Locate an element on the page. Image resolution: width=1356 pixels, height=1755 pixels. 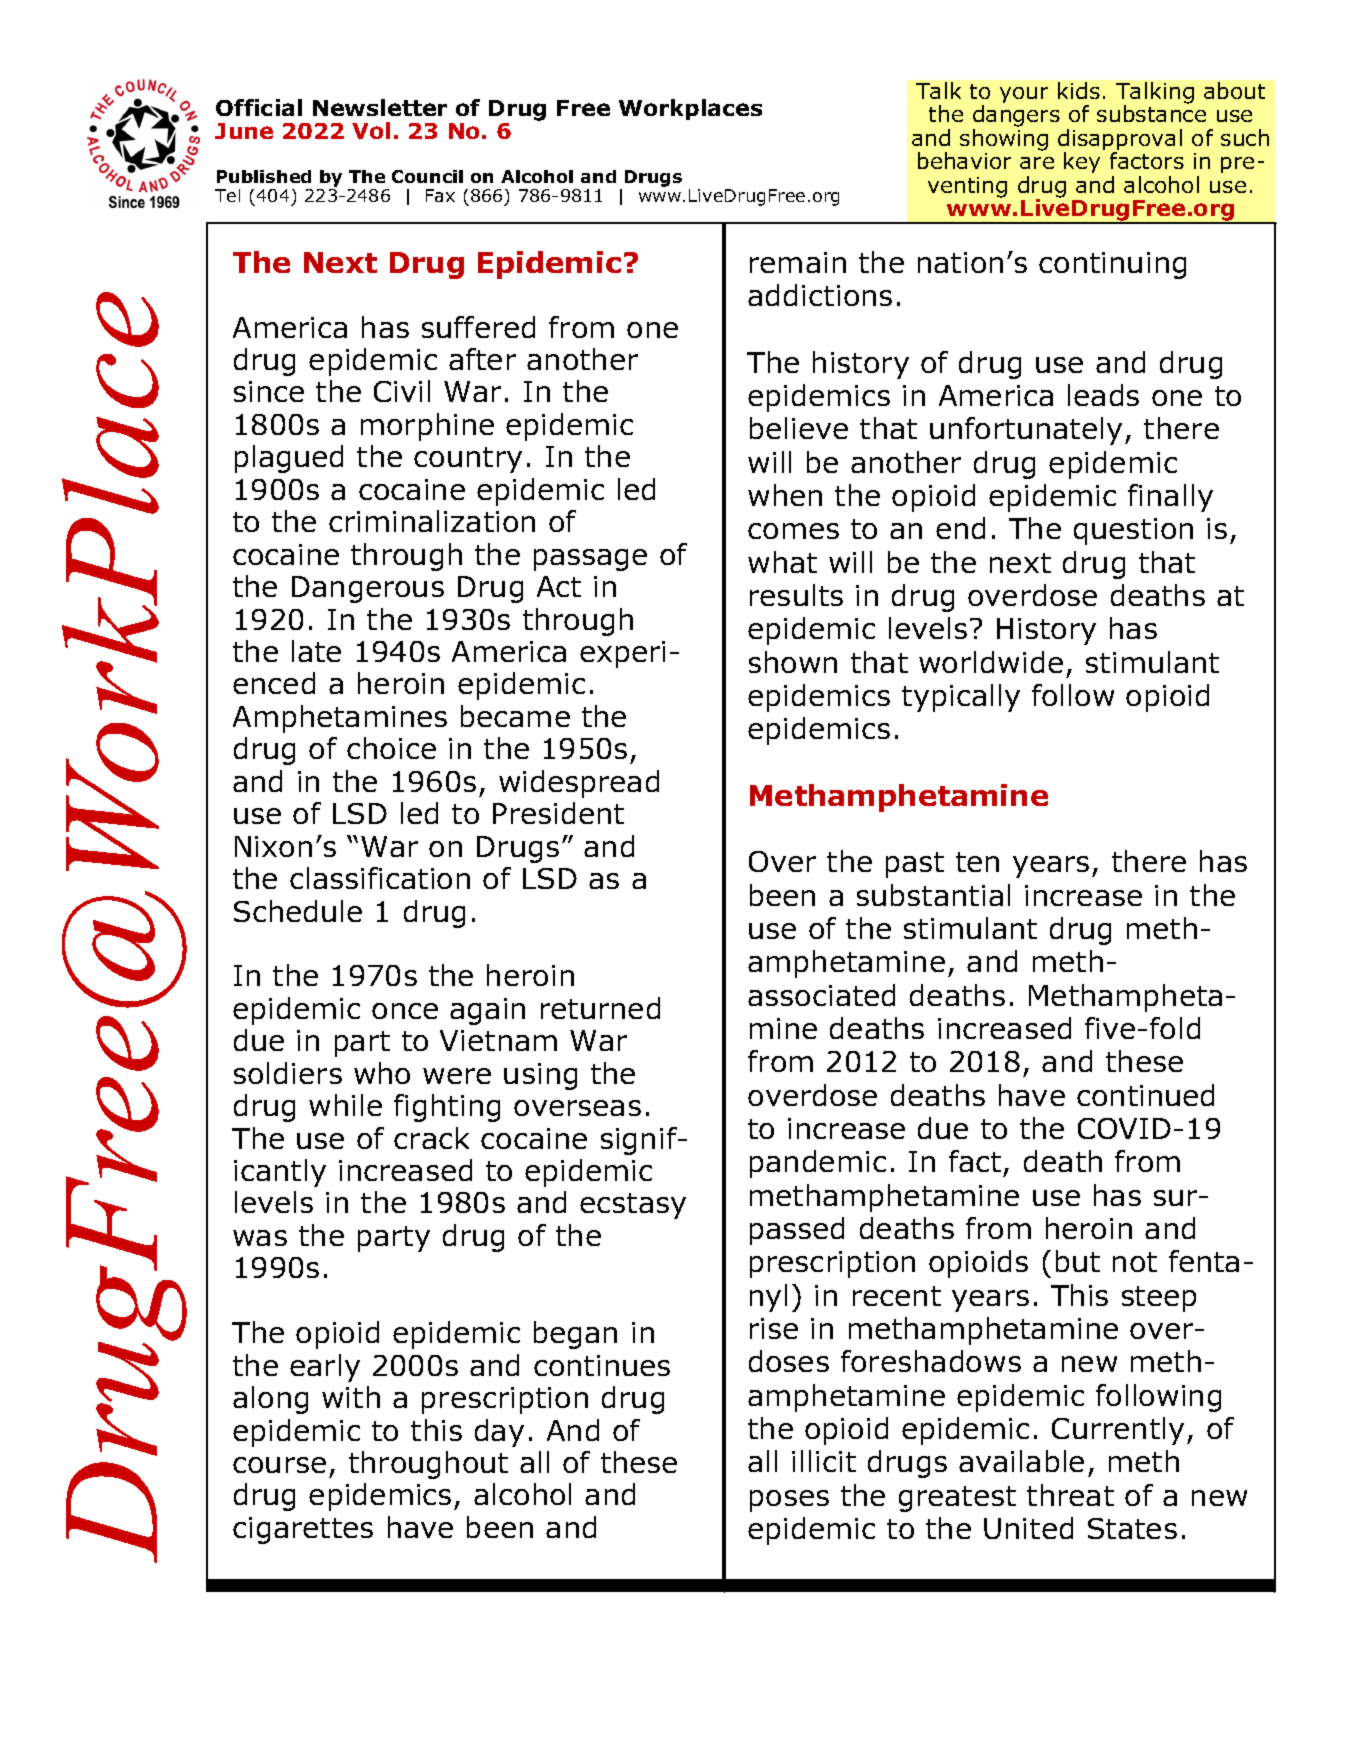
Vol is located at coordinates (371, 130).
